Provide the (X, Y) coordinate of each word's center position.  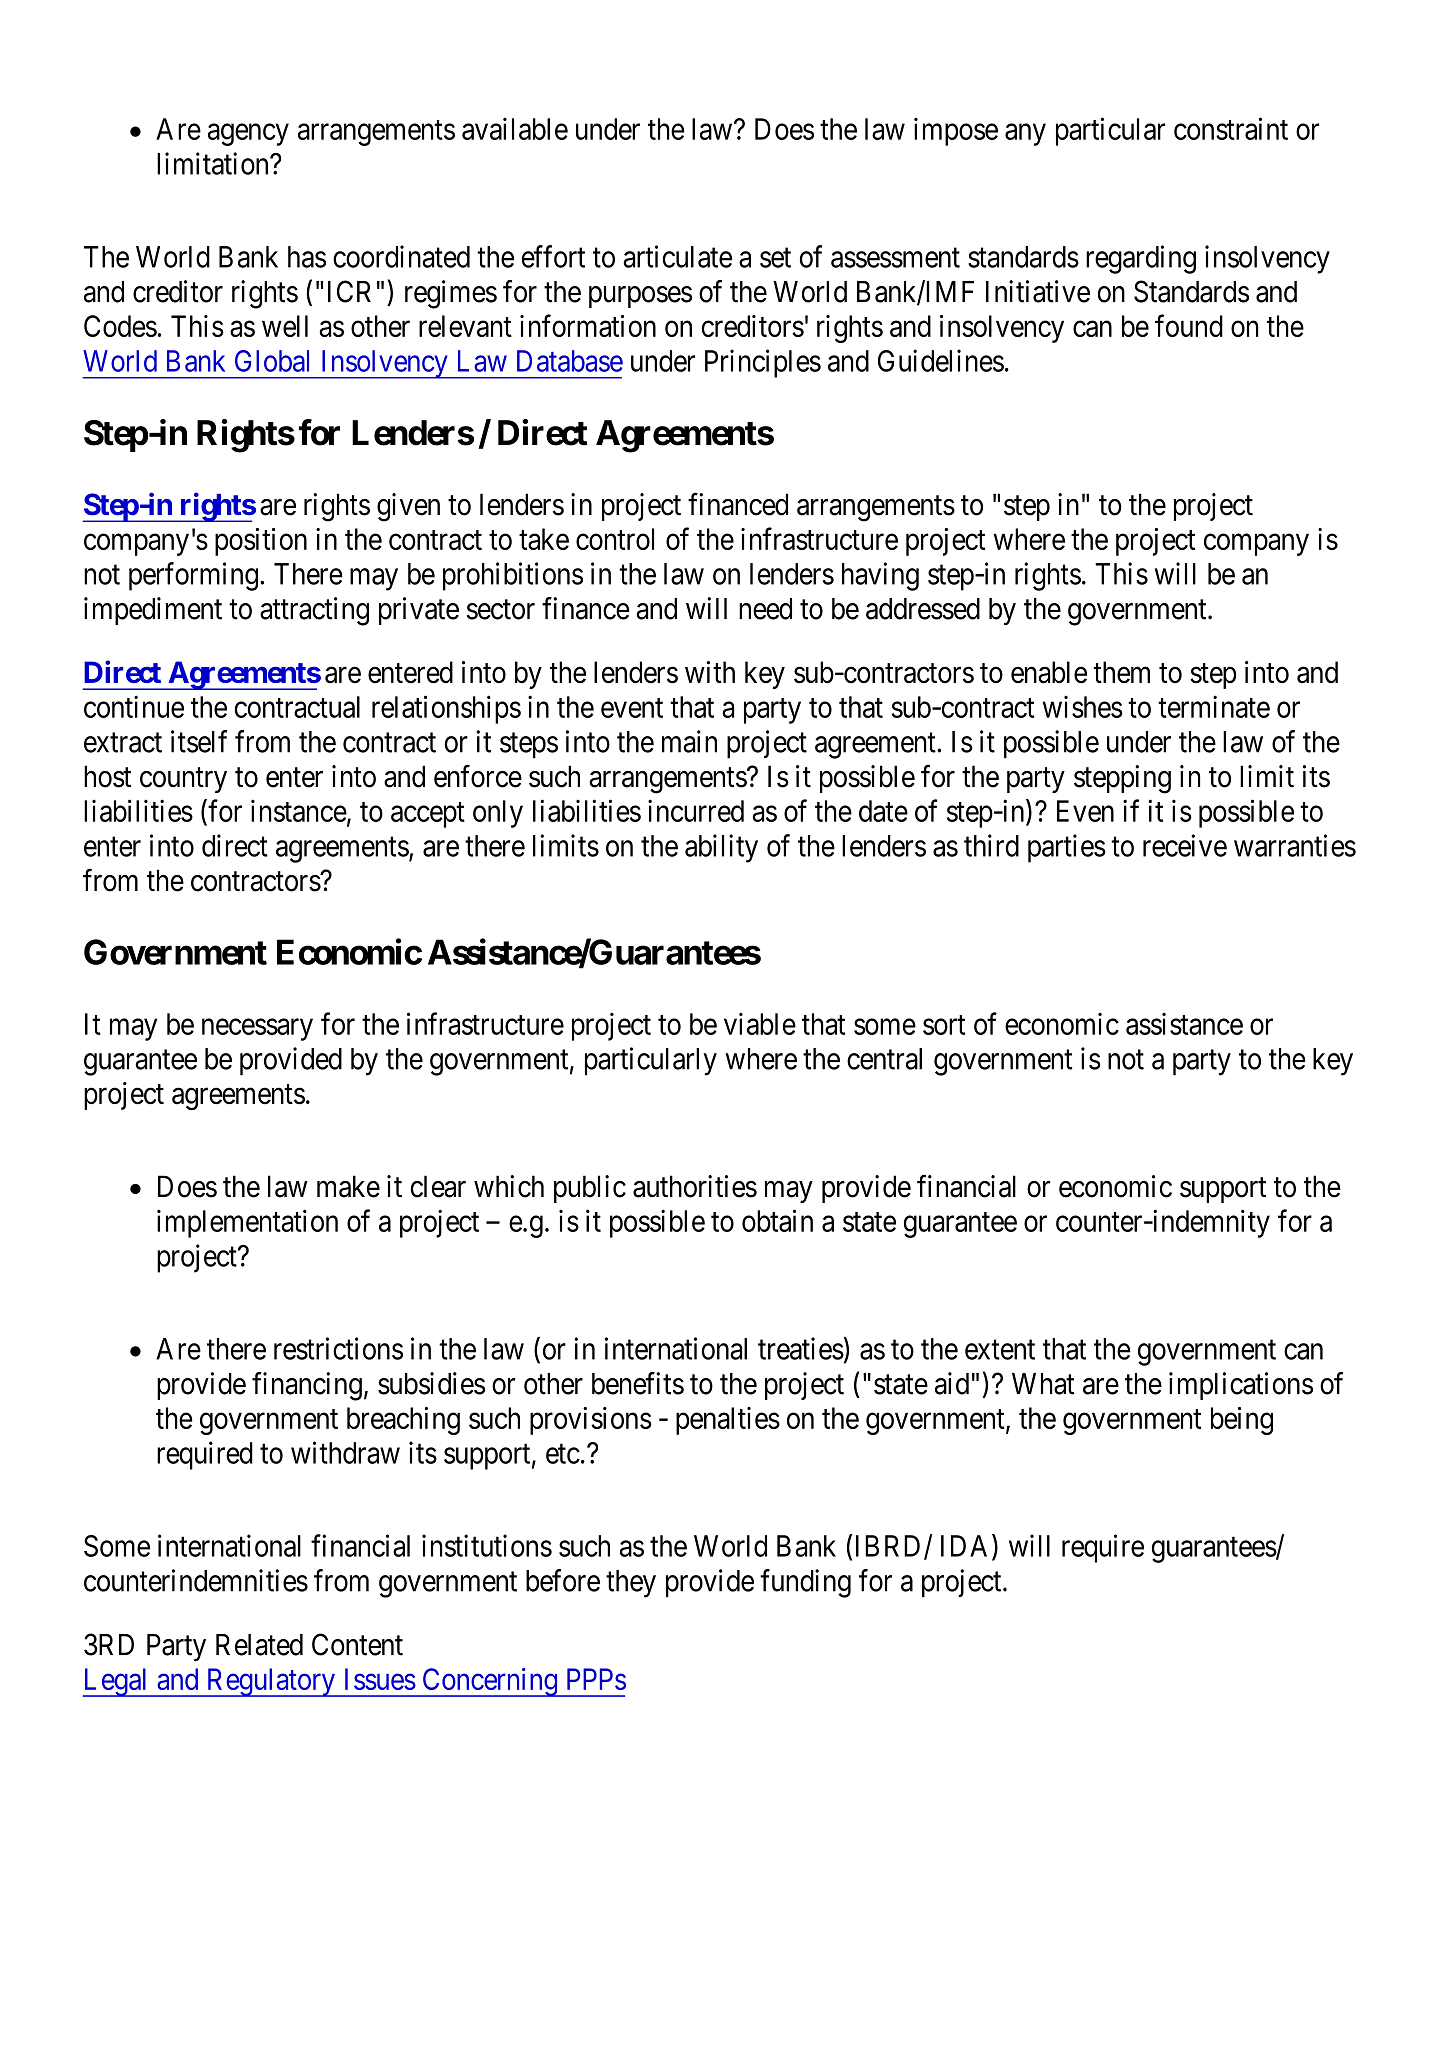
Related (259, 1645)
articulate (677, 256)
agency (248, 135)
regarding (1141, 259)
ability (721, 848)
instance (299, 810)
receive (1185, 845)
